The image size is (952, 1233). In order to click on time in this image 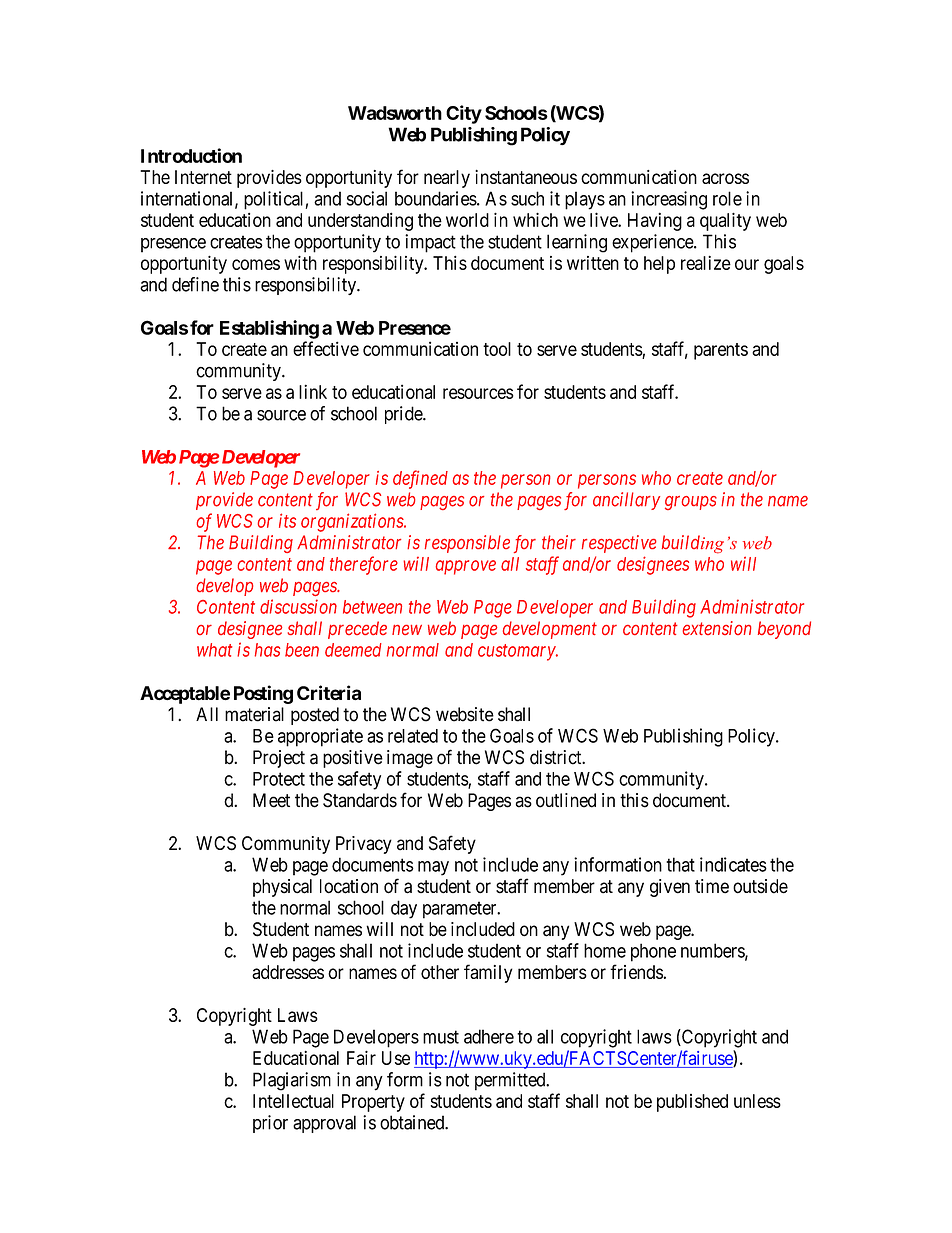, I will do `click(712, 886)`.
